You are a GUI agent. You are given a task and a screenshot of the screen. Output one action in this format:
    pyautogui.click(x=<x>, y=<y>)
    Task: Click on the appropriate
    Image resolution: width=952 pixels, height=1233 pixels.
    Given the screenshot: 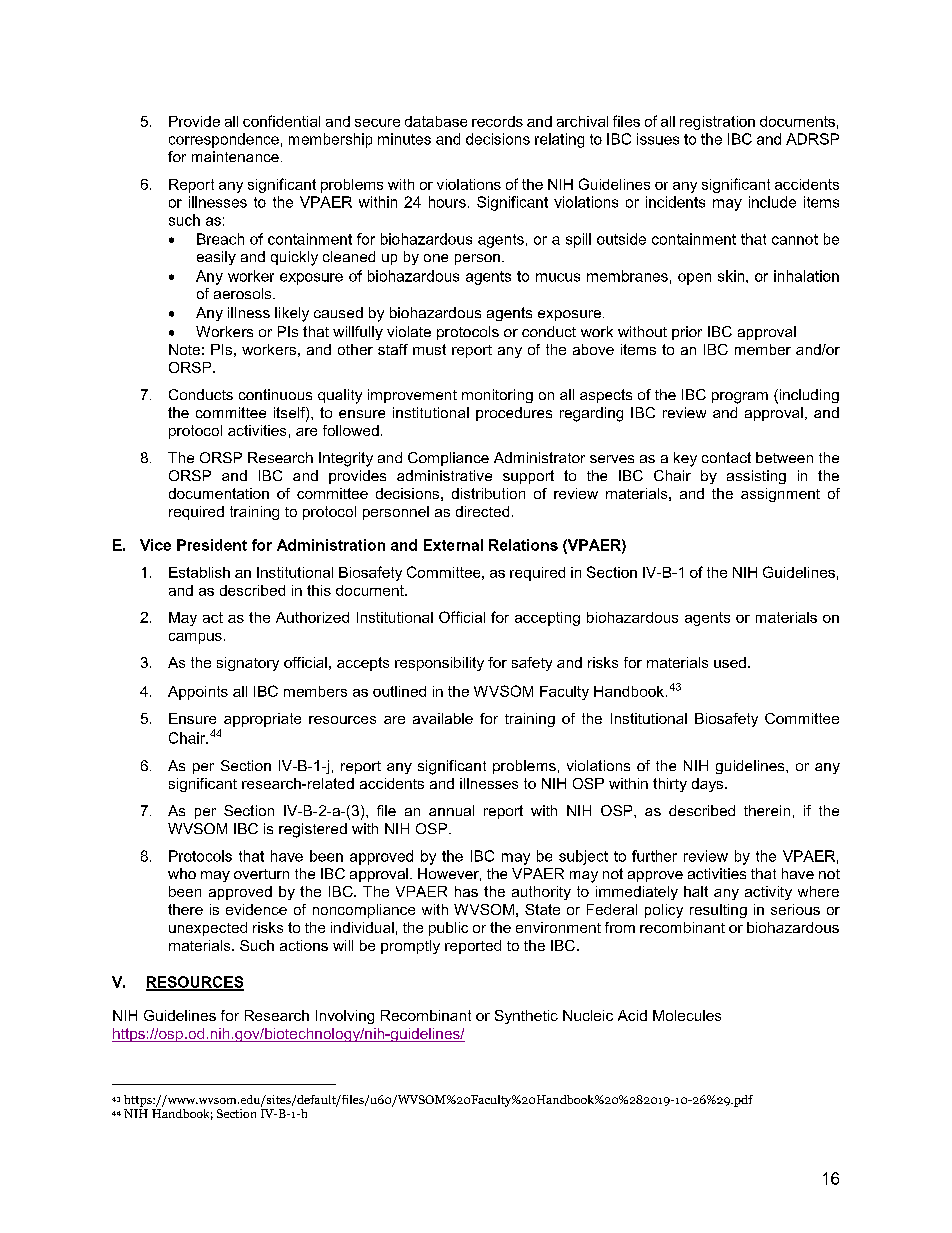 What is the action you would take?
    pyautogui.click(x=262, y=720)
